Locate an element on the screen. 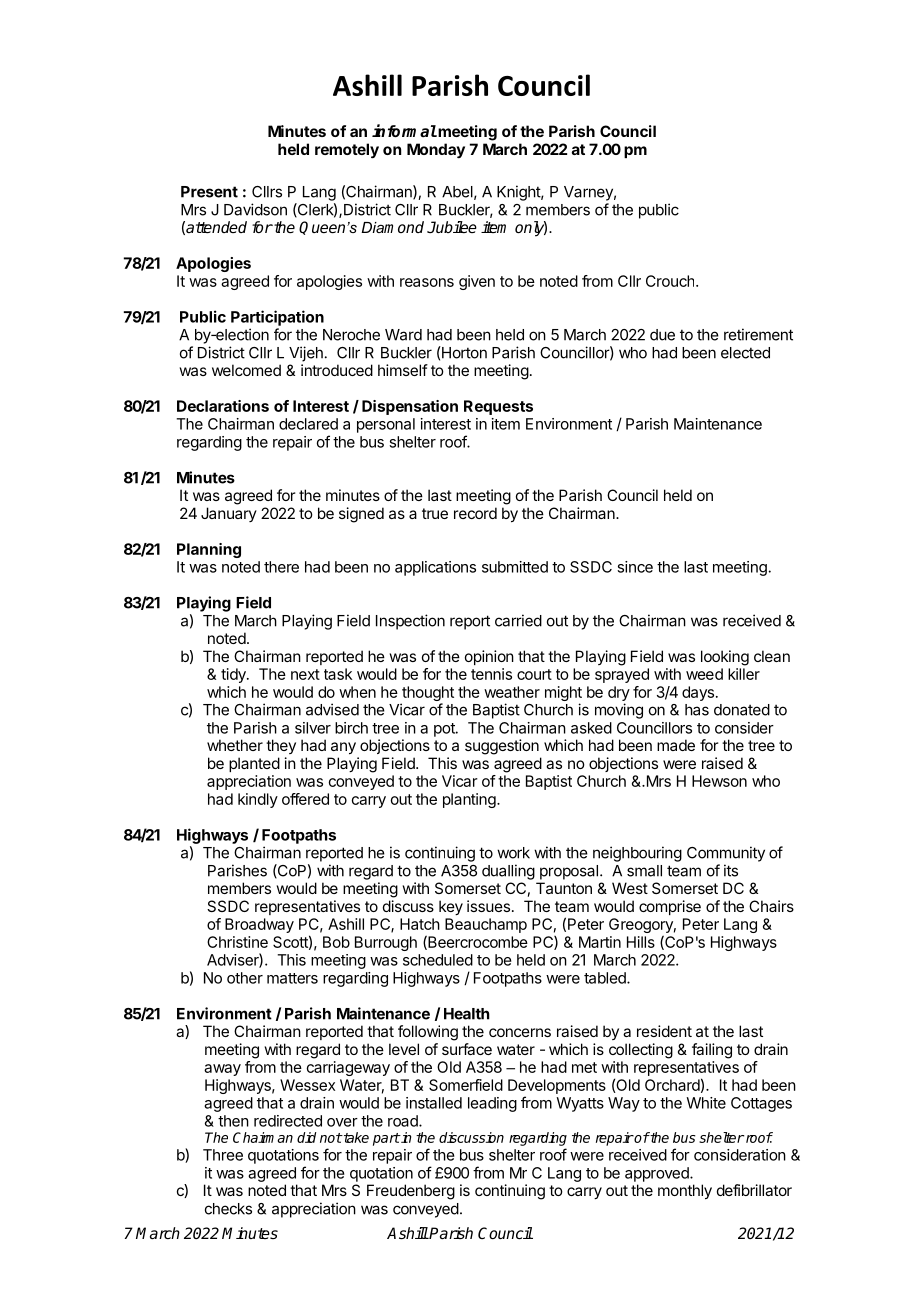  Monday is located at coordinates (436, 151).
